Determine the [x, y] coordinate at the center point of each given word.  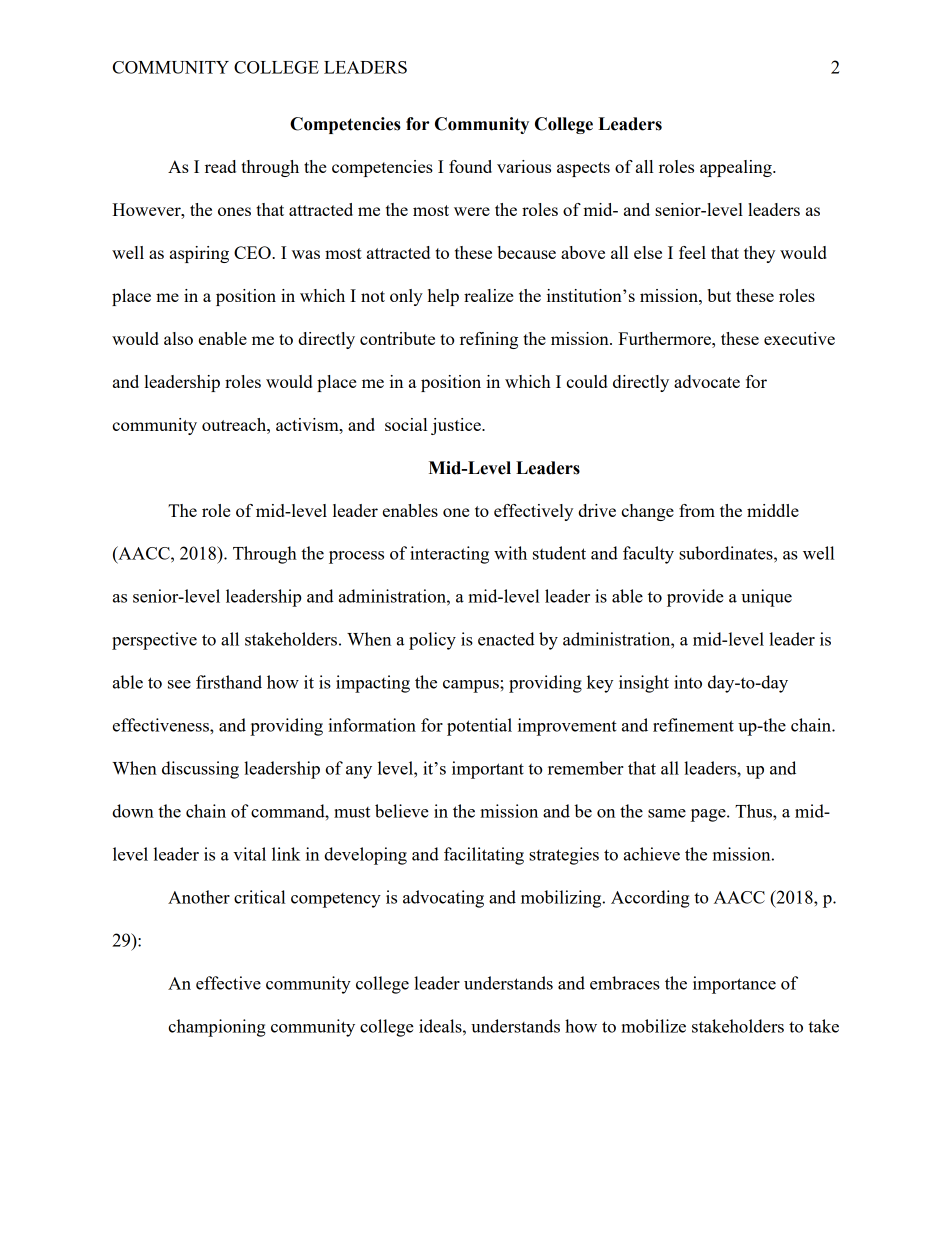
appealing [737, 168]
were [472, 211]
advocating [443, 899]
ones [234, 211]
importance [734, 985]
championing [217, 1028]
